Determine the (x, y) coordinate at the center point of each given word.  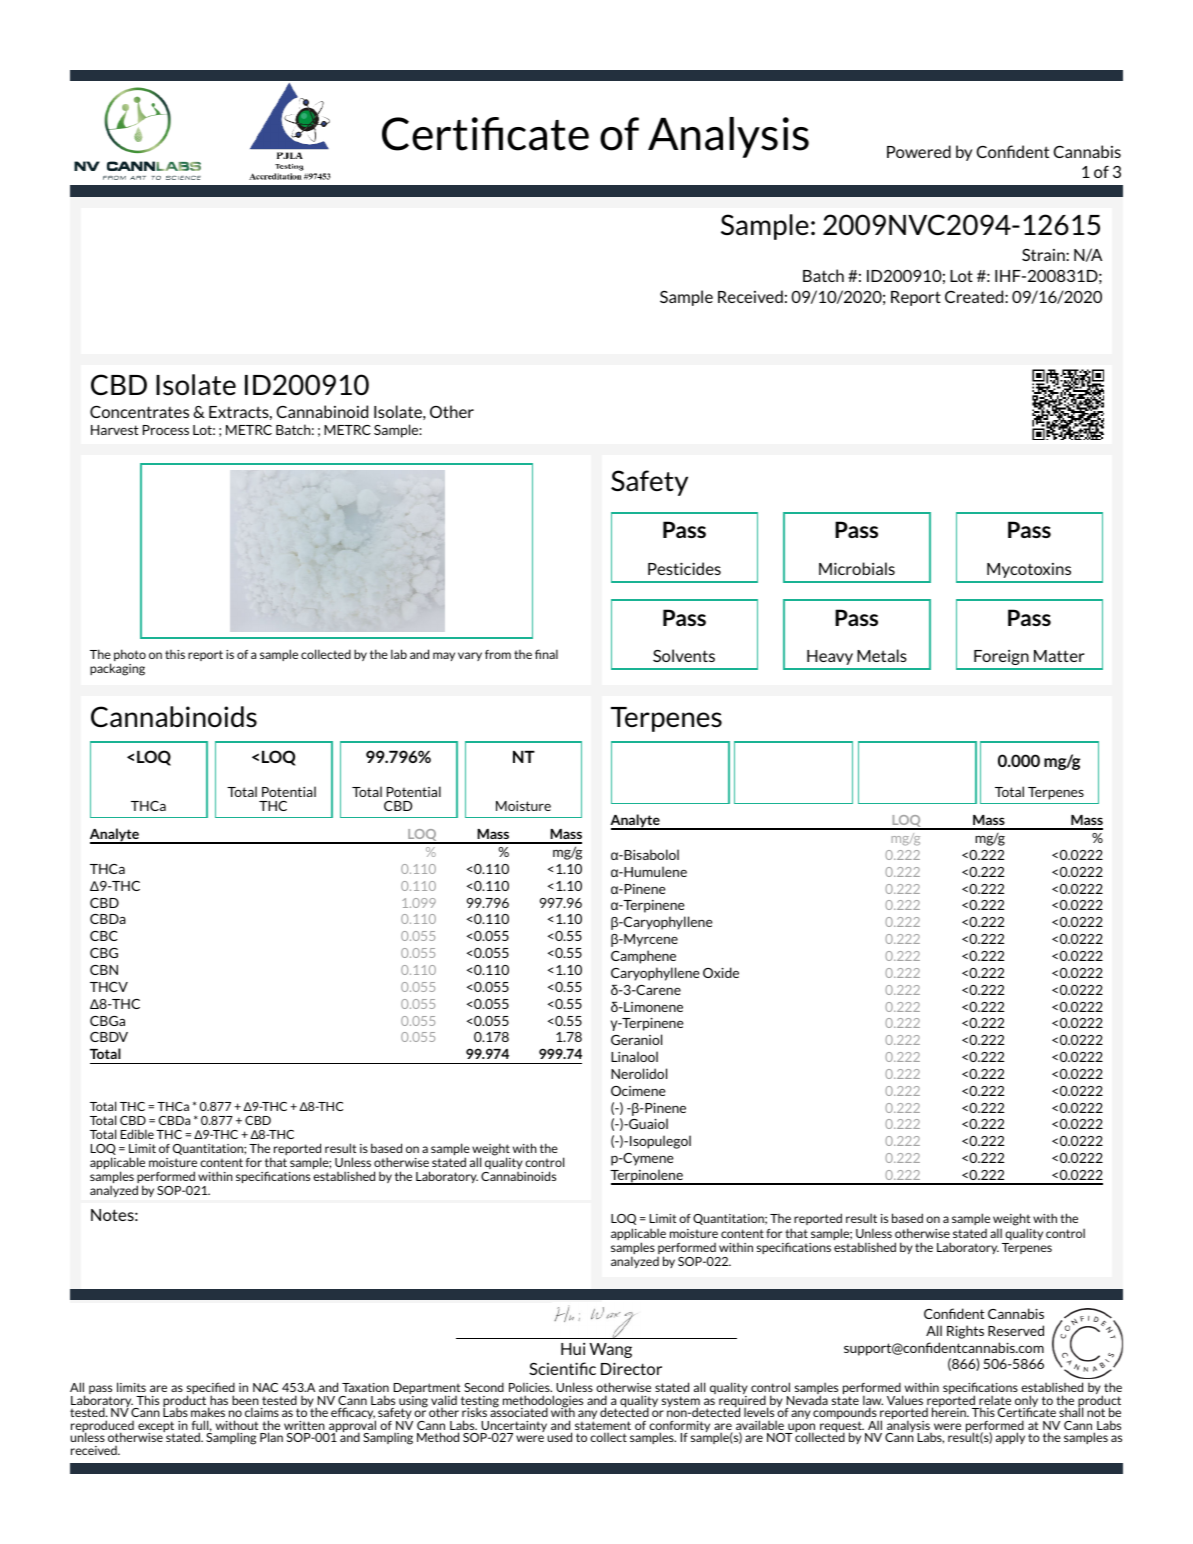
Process (166, 430)
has (218, 1401)
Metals (882, 655)
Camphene (643, 957)
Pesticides (684, 568)
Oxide (721, 972)
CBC (104, 936)
